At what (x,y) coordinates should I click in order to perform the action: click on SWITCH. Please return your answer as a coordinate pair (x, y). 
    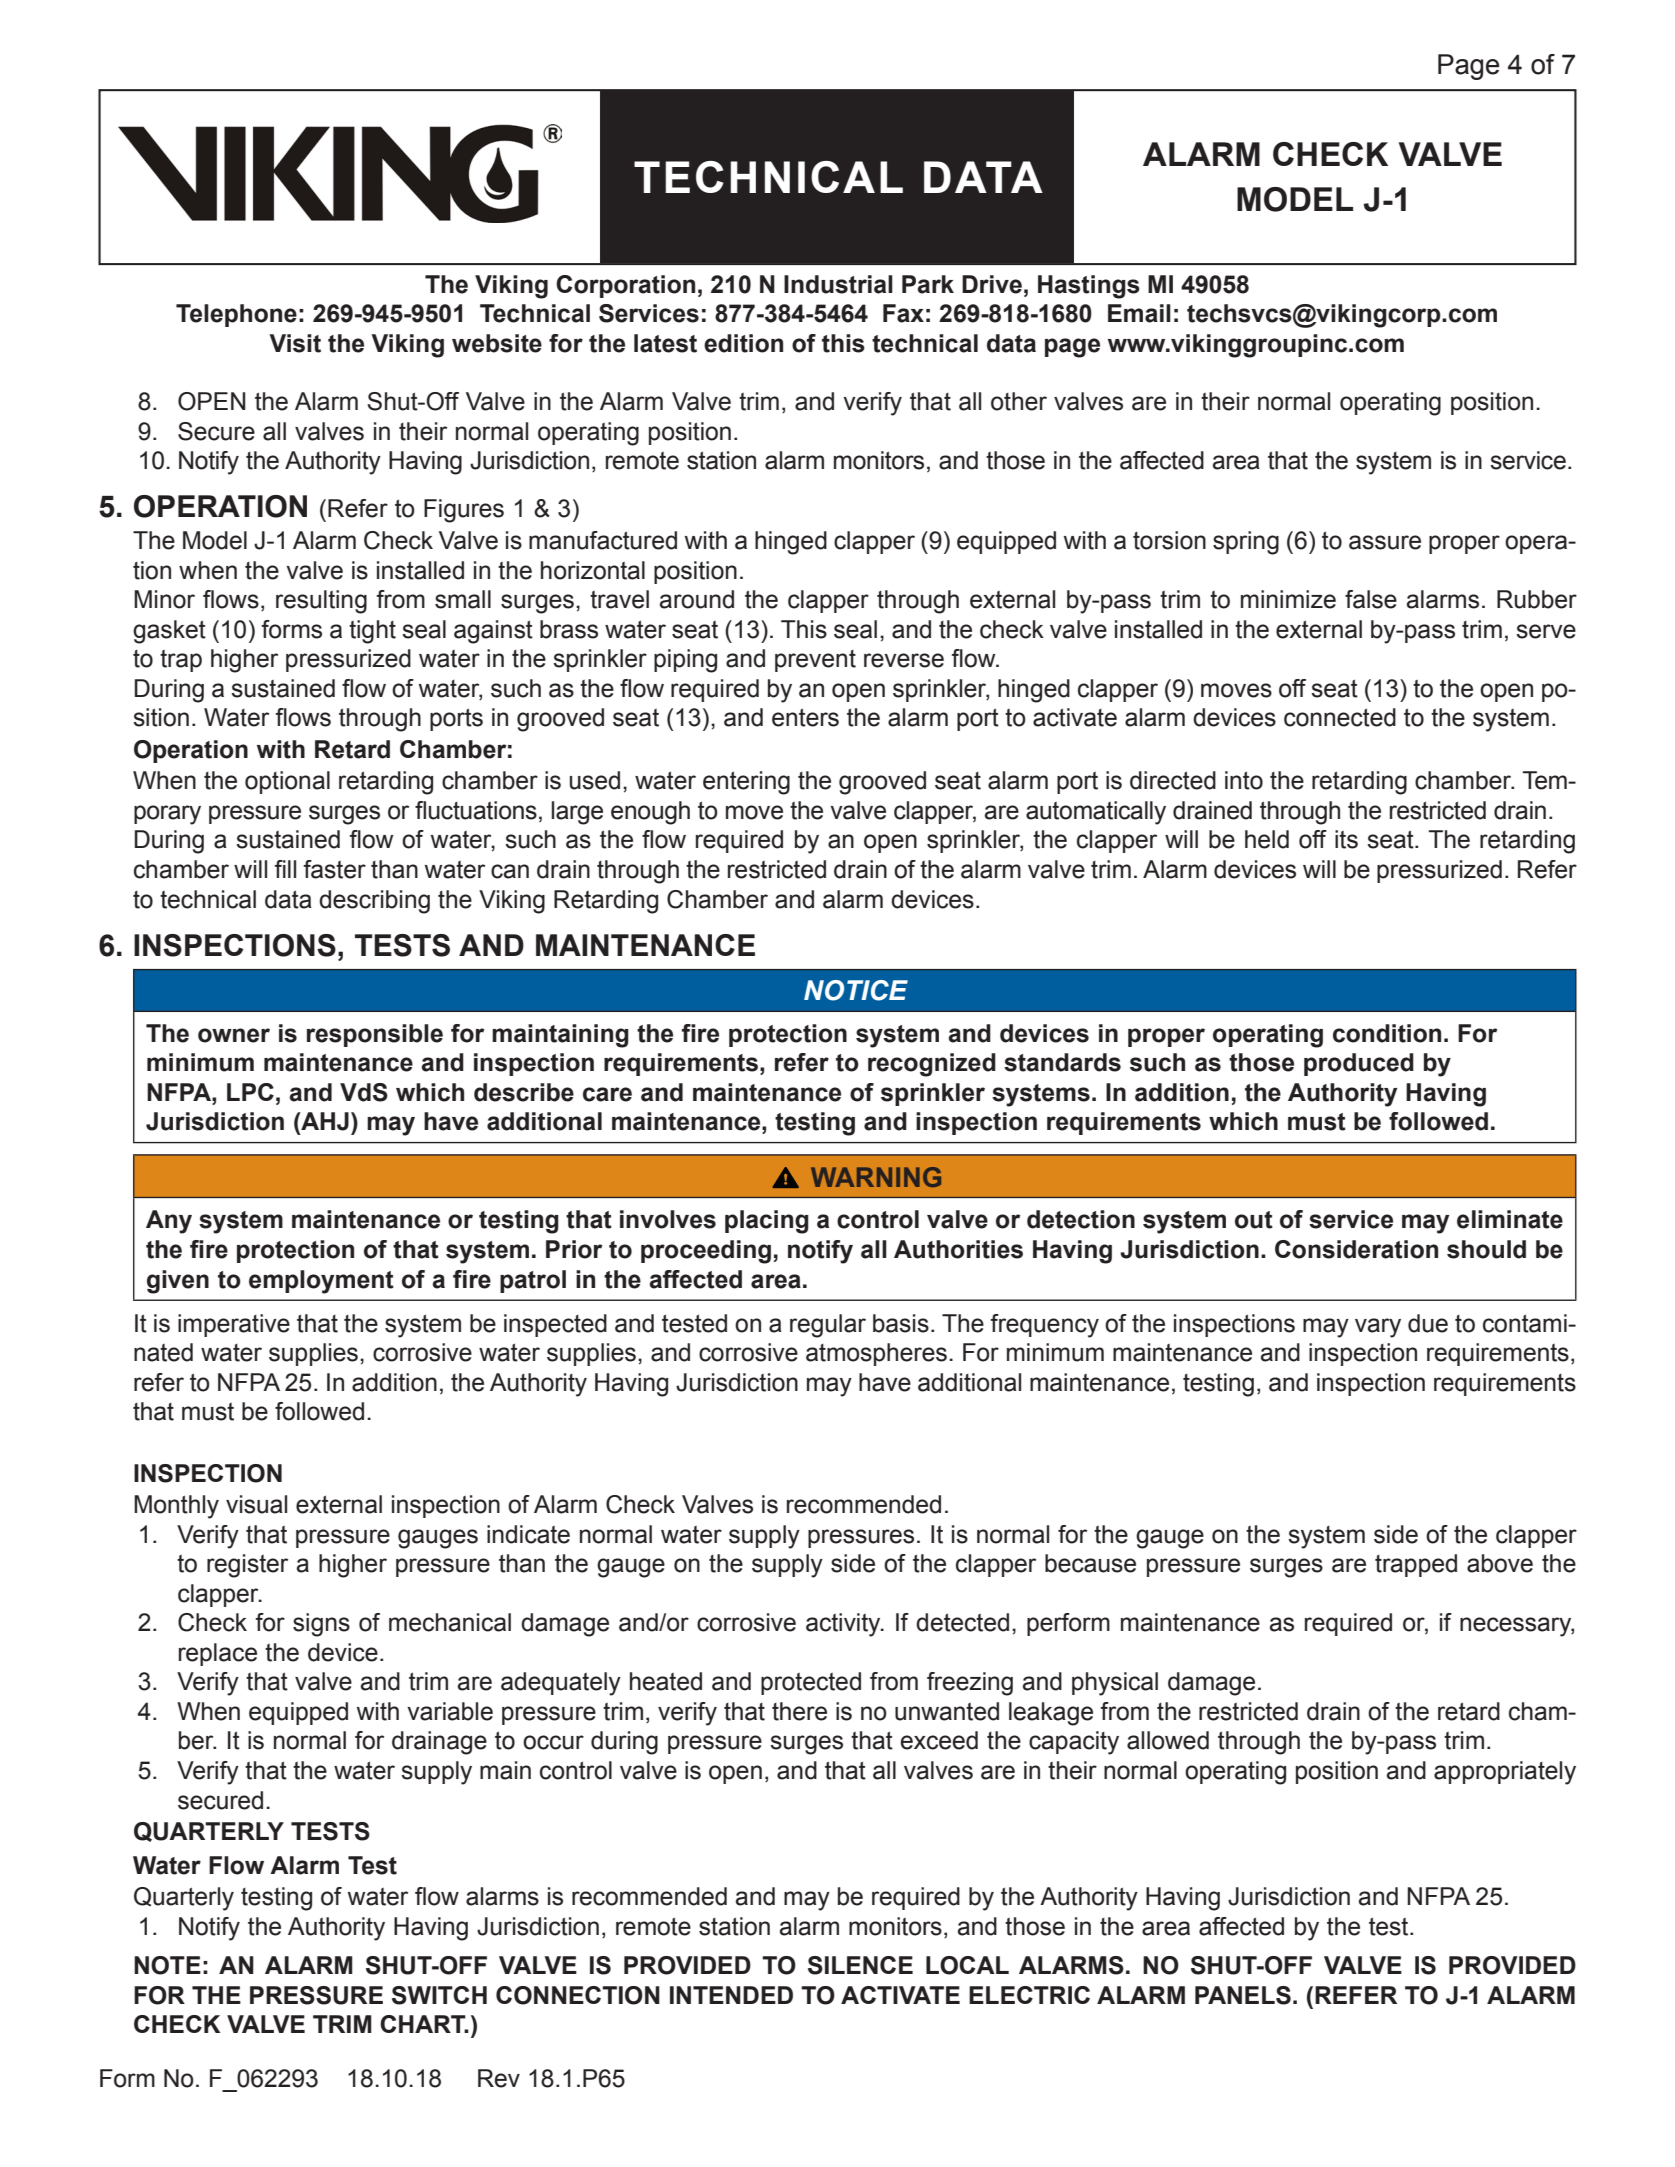
    Looking at the image, I should click on (439, 1995).
